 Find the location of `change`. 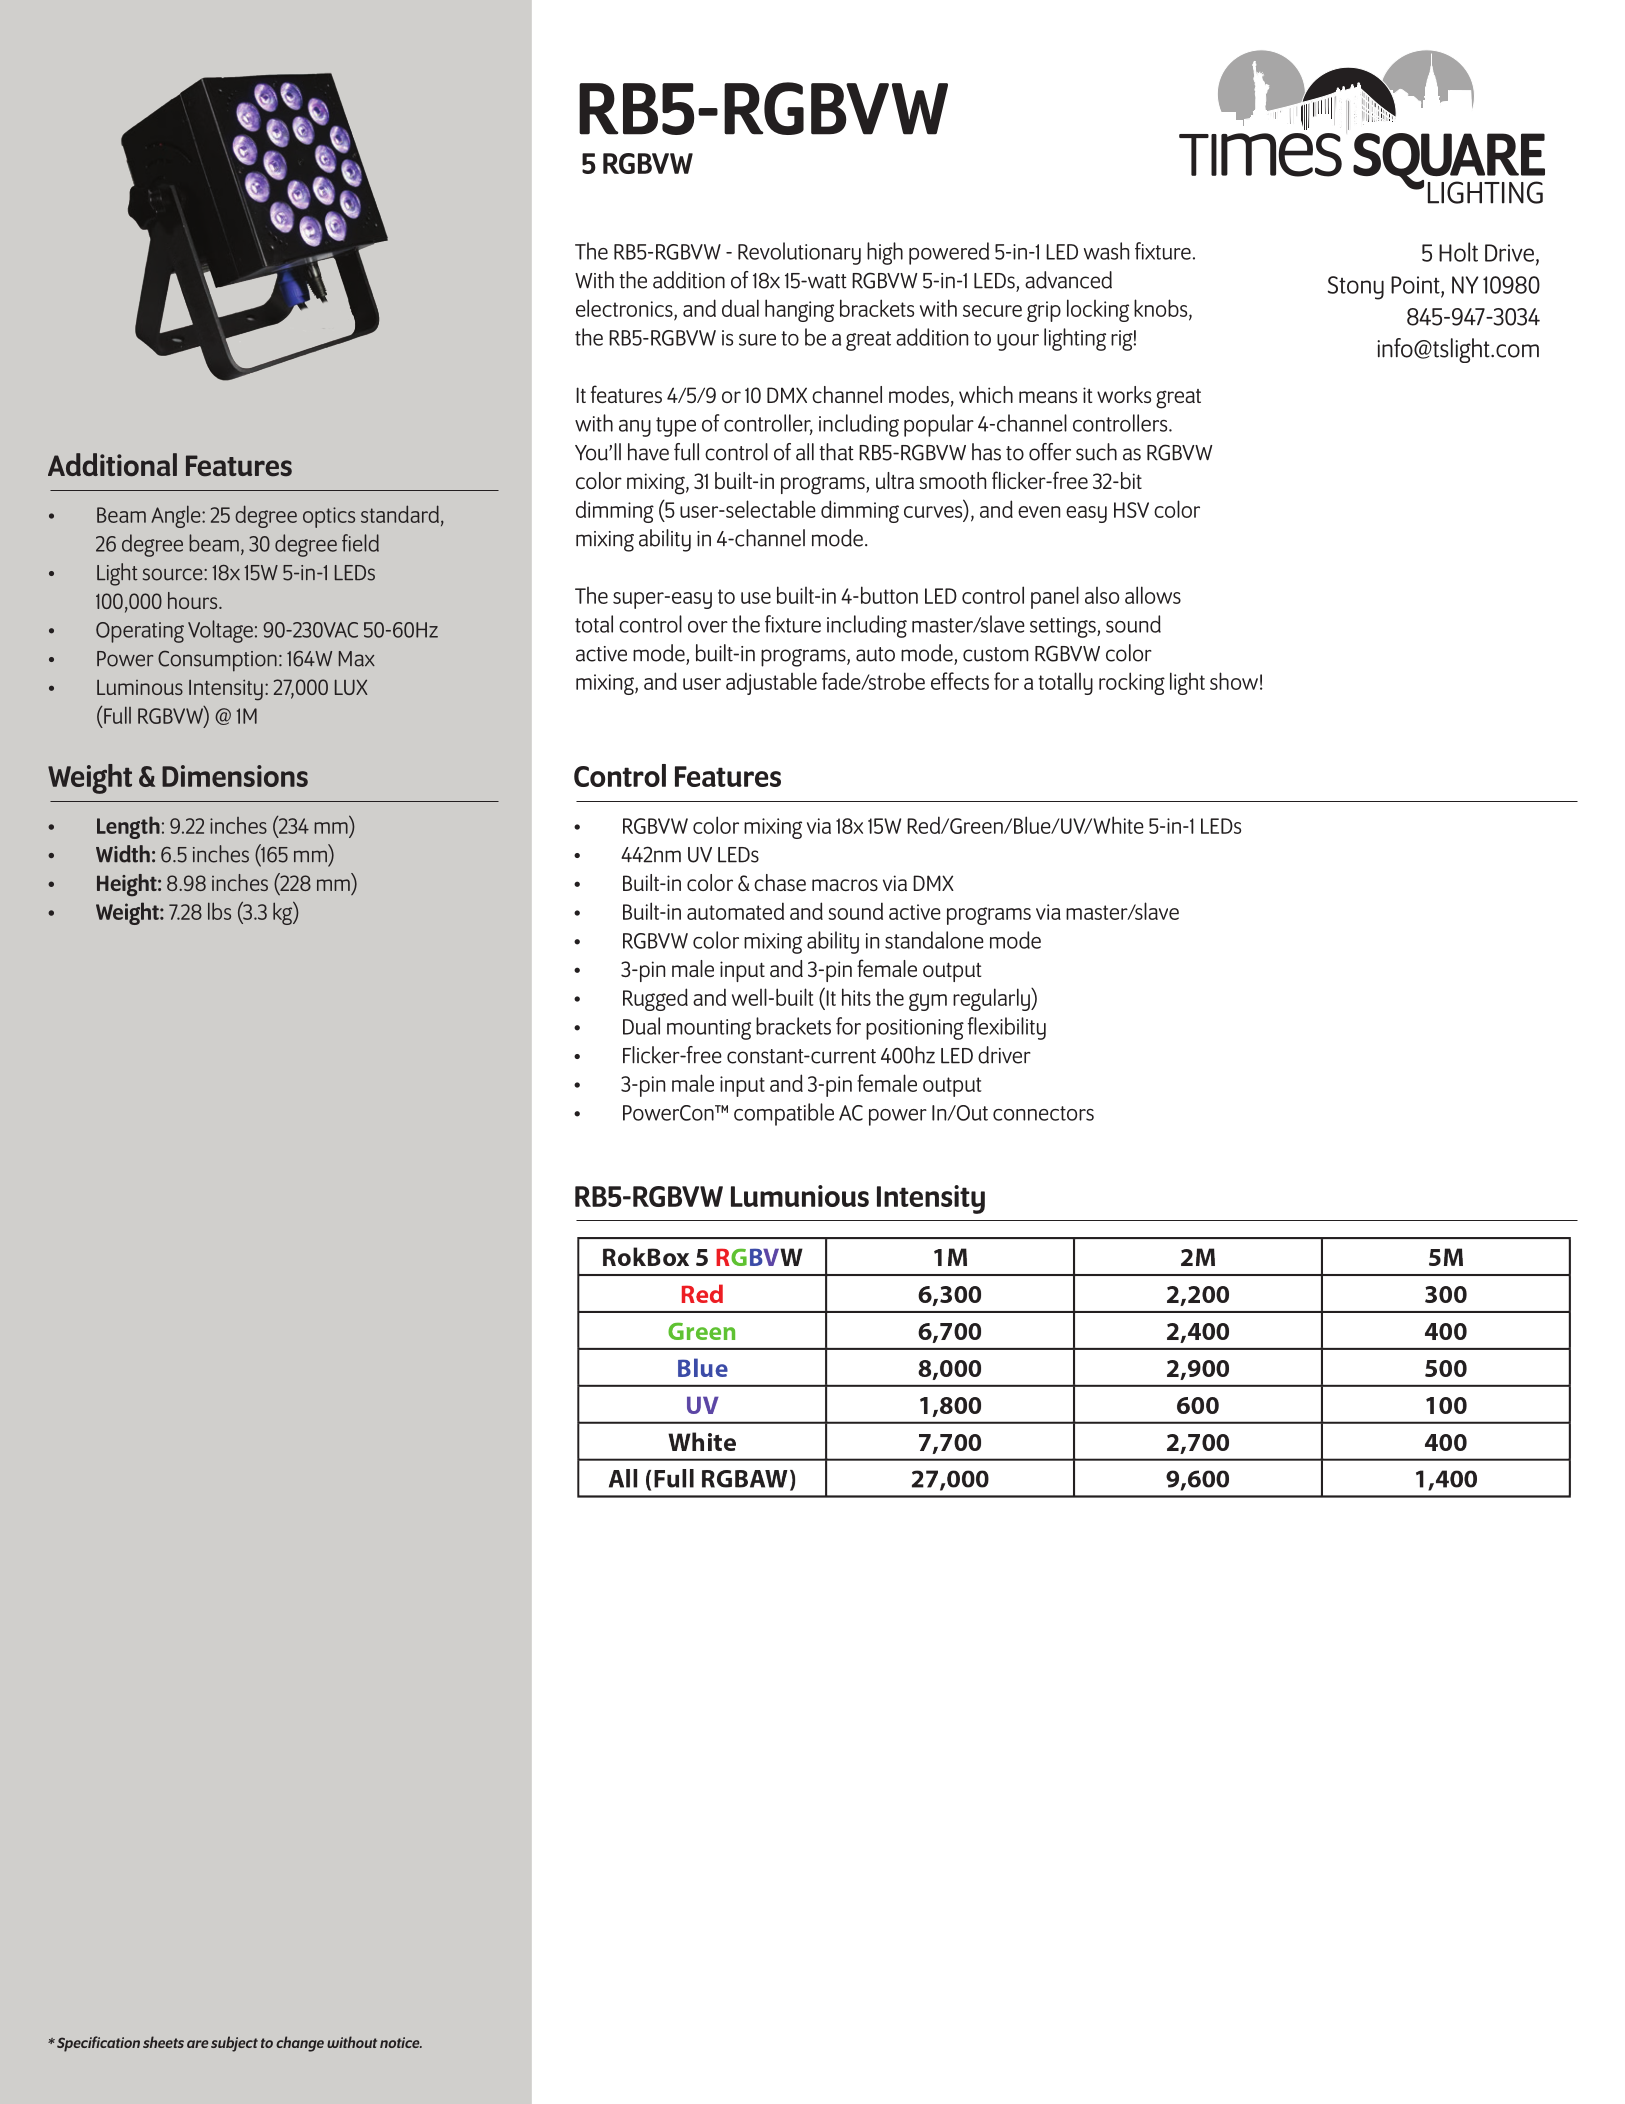

change is located at coordinates (300, 2044).
